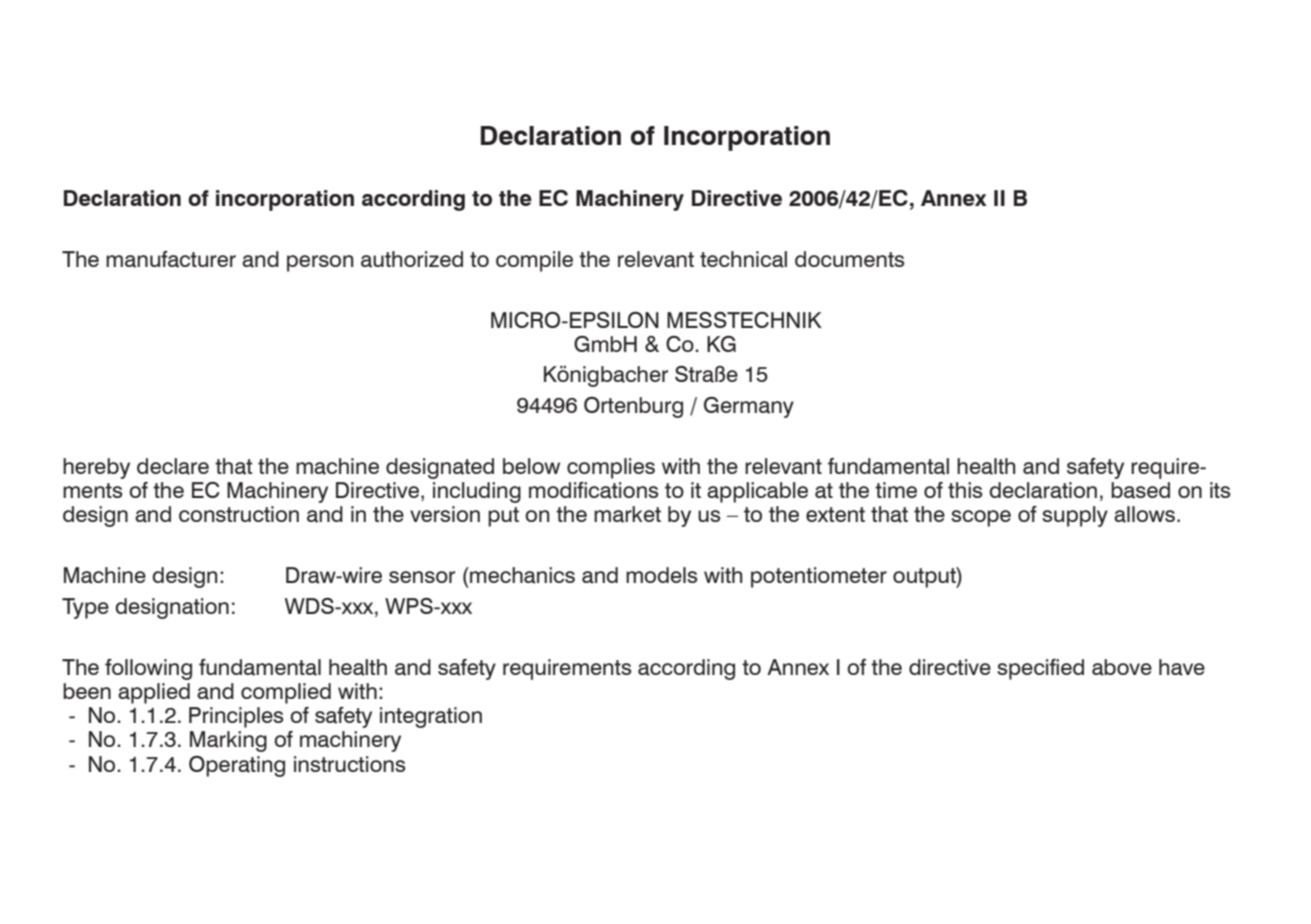 The image size is (1311, 924). I want to click on Germany, so click(749, 407).
